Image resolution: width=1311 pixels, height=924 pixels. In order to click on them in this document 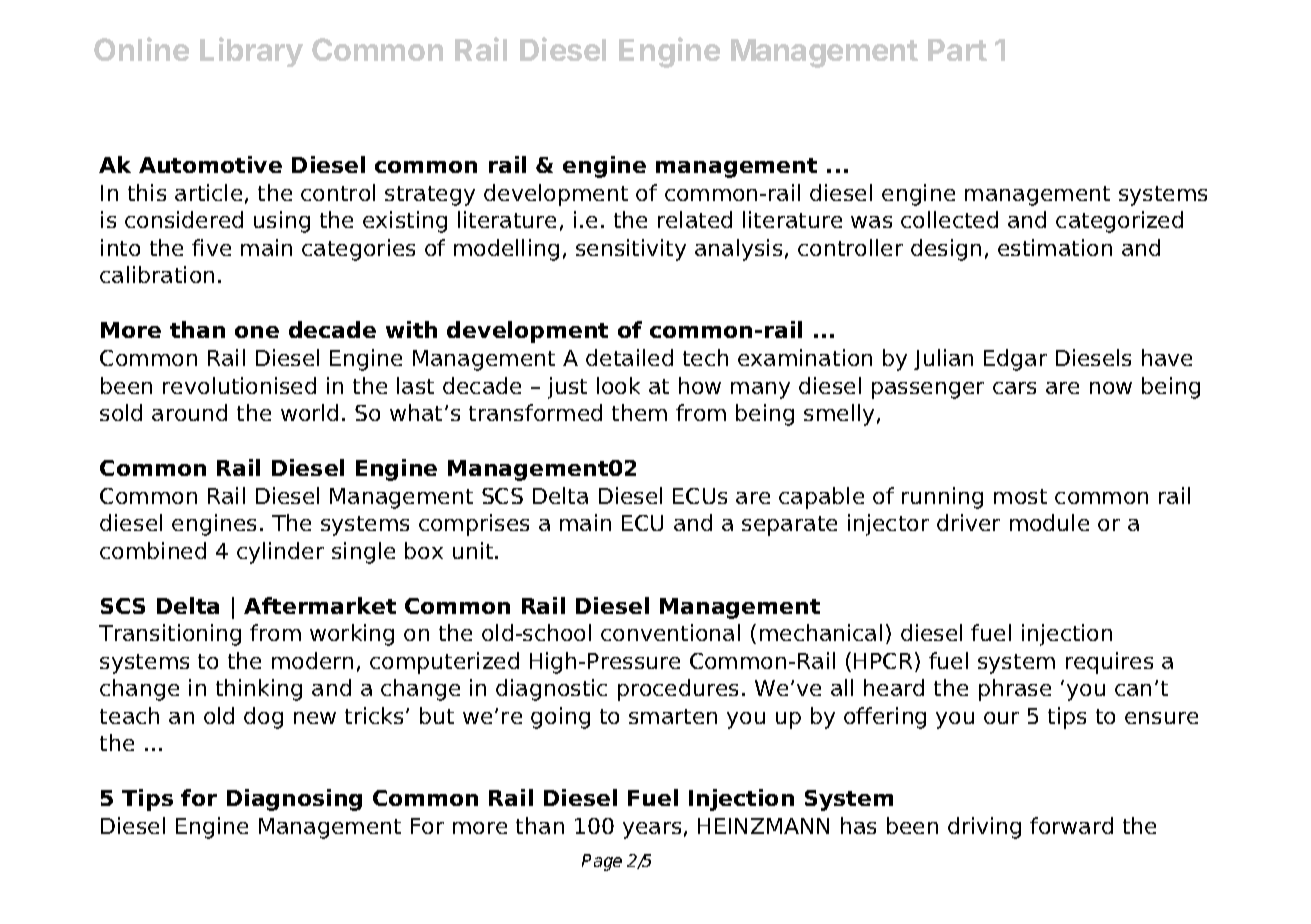, I will do `click(639, 412)`.
